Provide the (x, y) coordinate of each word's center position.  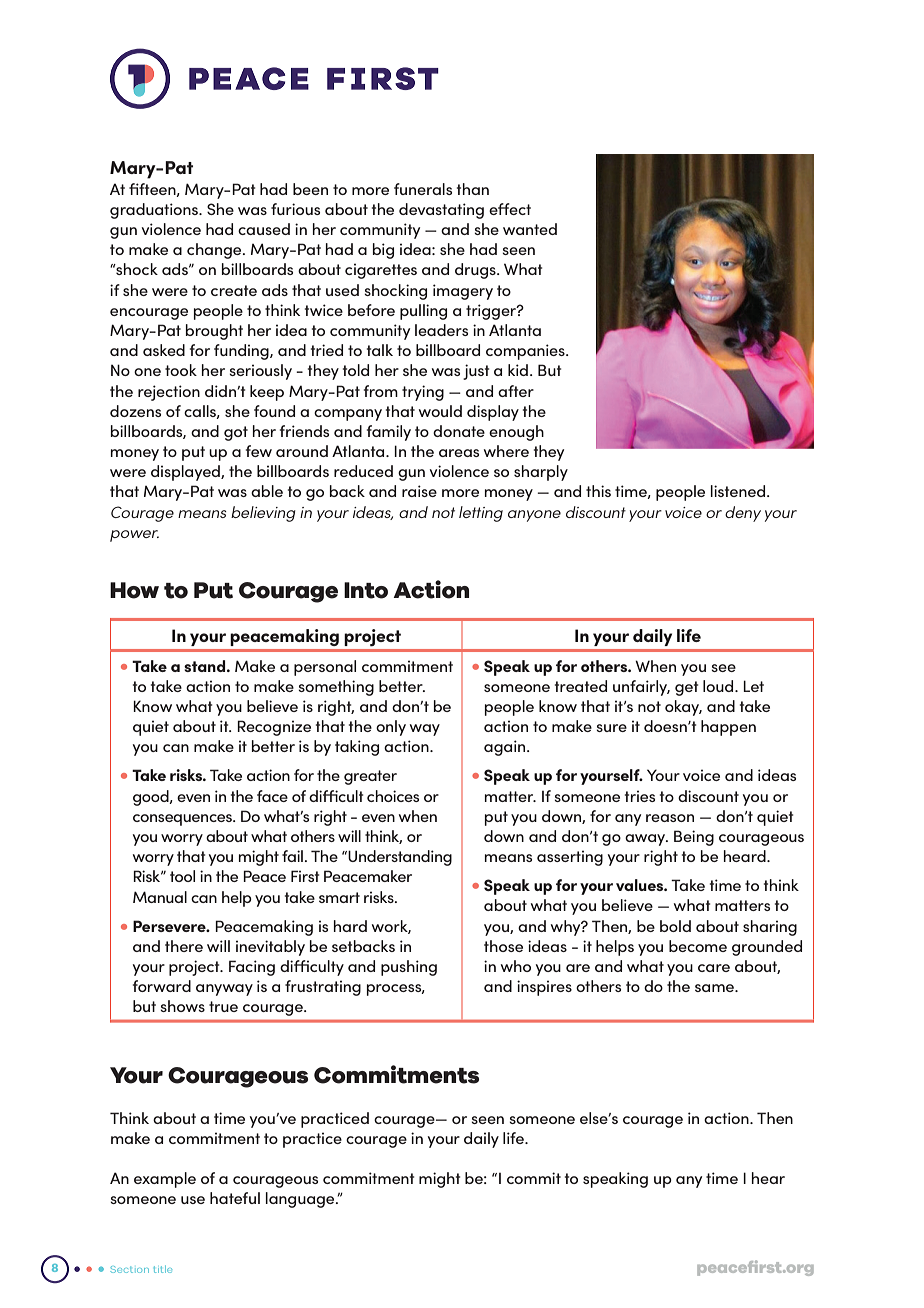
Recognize (274, 728)
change (215, 251)
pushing (409, 968)
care (714, 968)
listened (739, 491)
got (236, 433)
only (391, 728)
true (223, 1006)
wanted (530, 229)
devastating (441, 211)
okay (683, 708)
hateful (235, 1198)
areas (459, 453)
